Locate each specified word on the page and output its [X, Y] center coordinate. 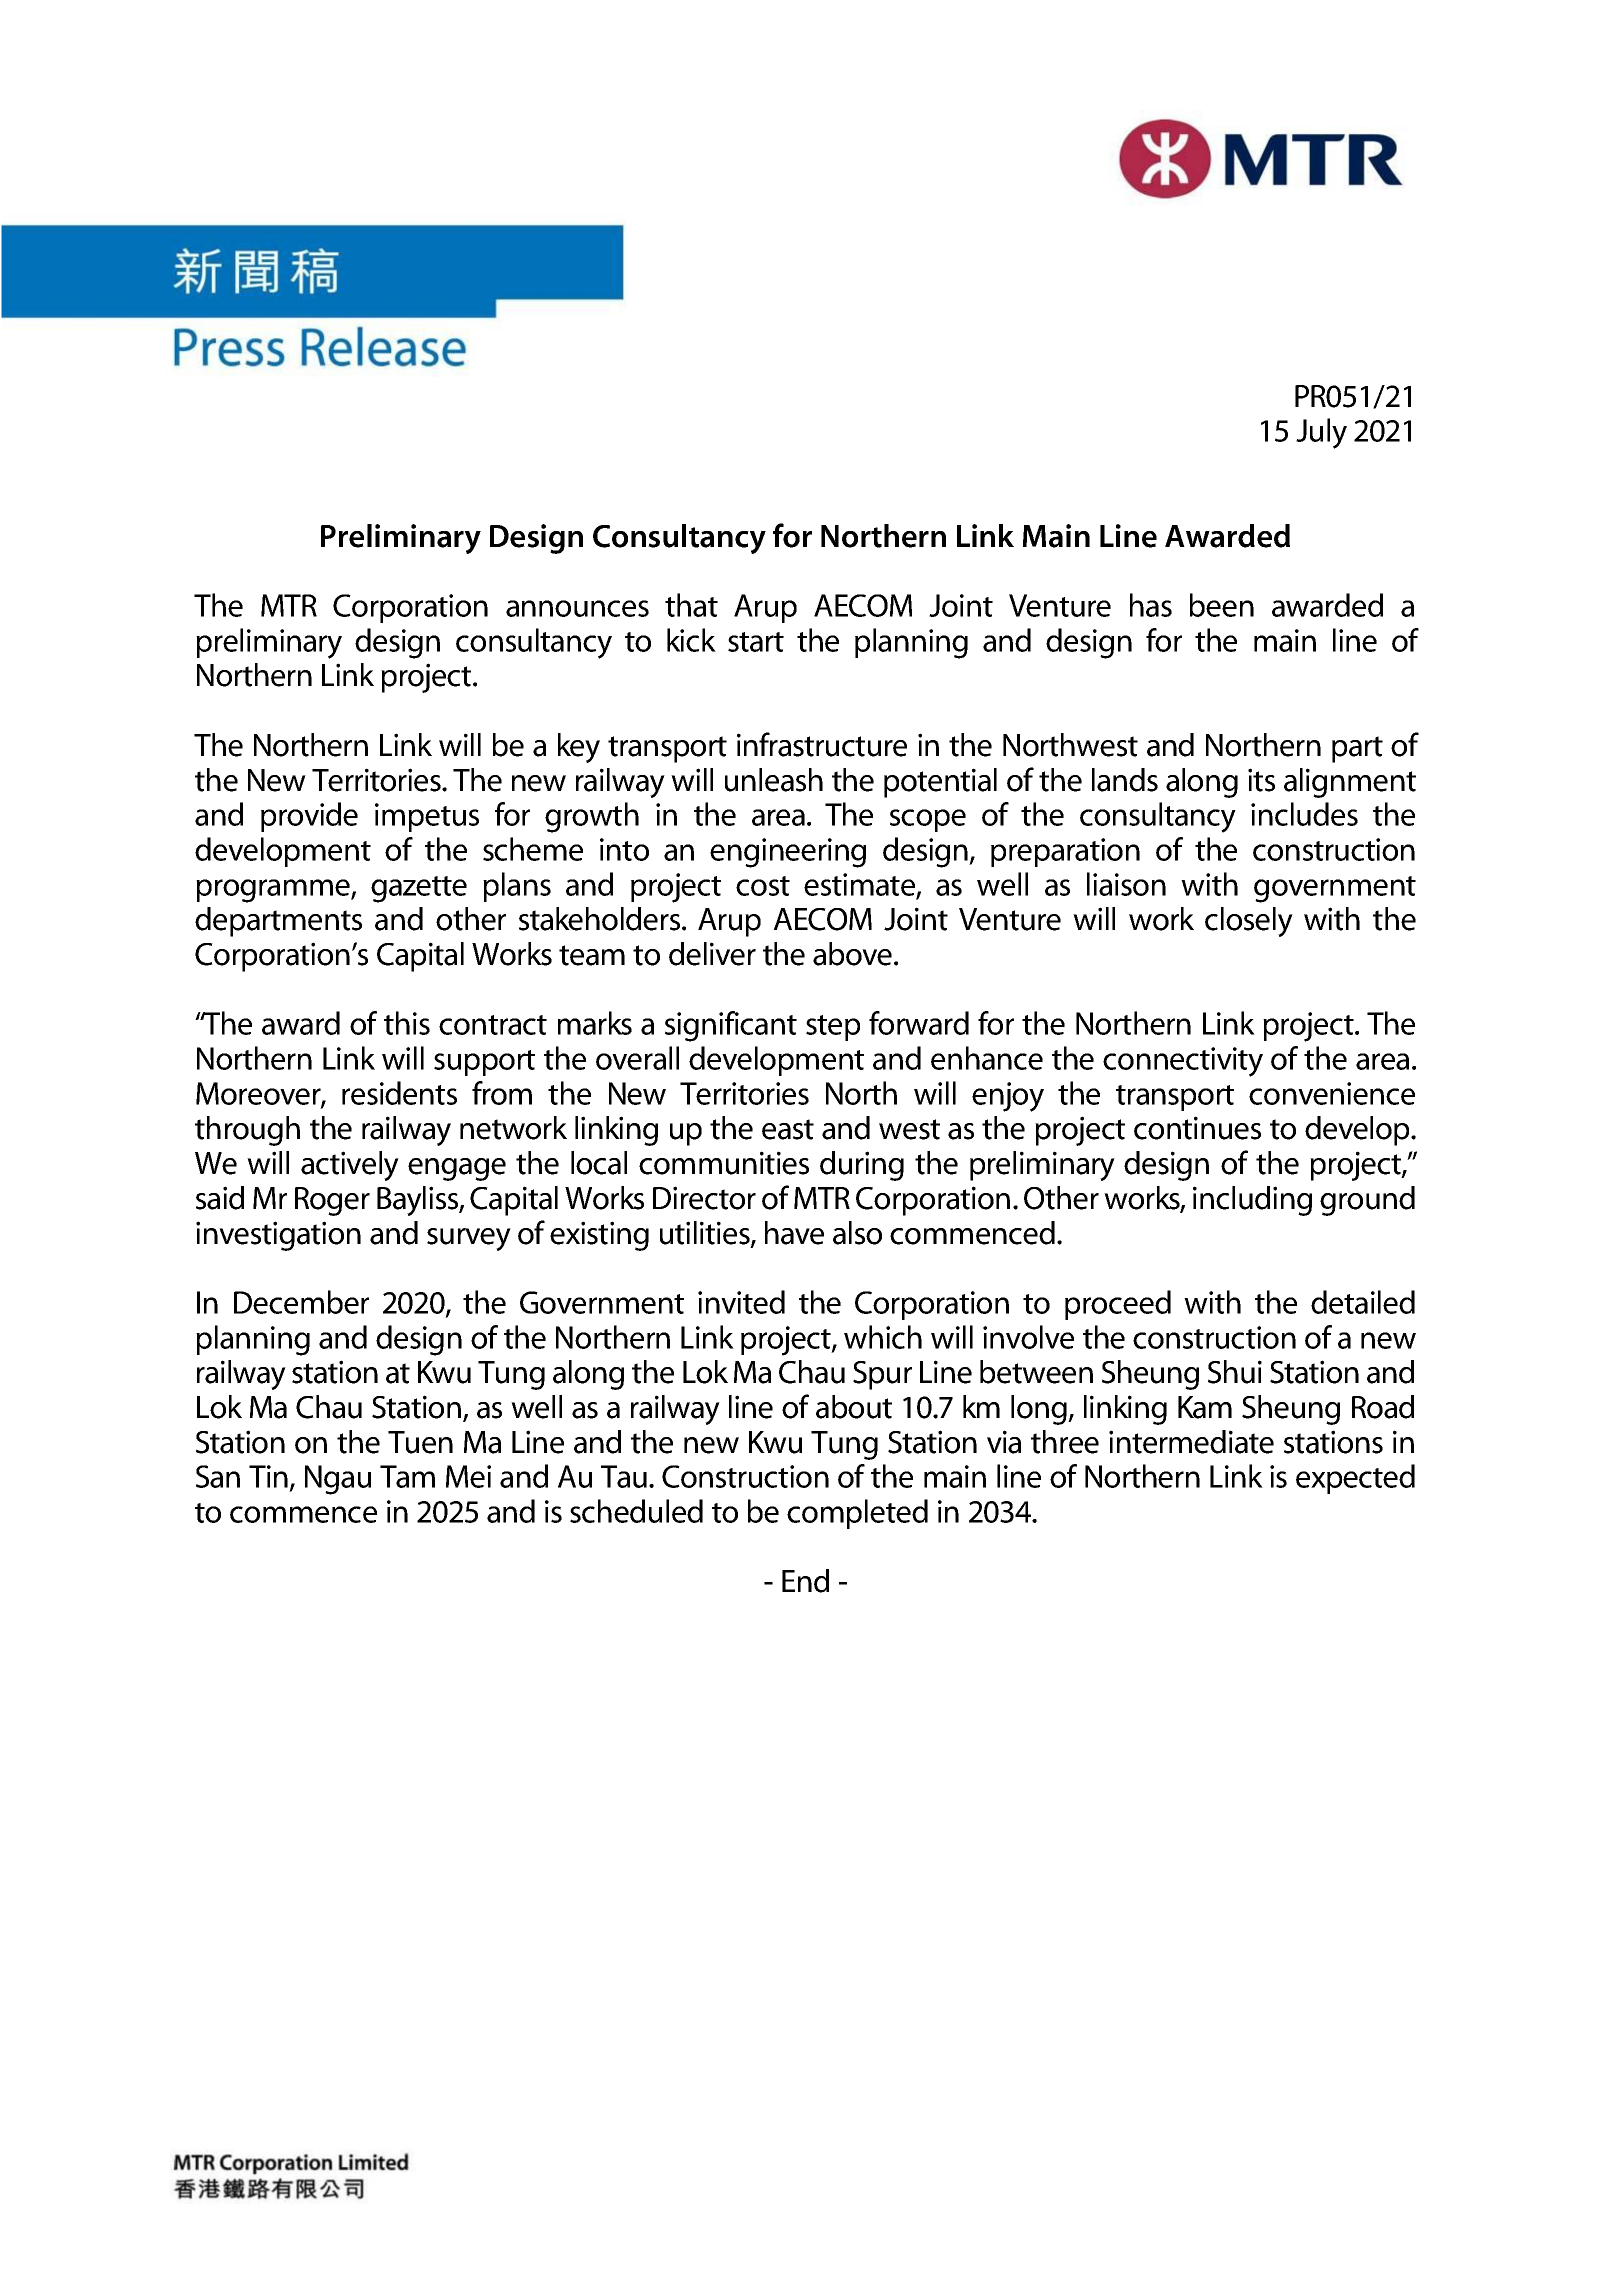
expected [1355, 1479]
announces [577, 608]
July [1321, 433]
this [407, 1023]
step [833, 1028]
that [691, 605]
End [805, 1581]
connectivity [1183, 1062]
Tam [407, 1476]
